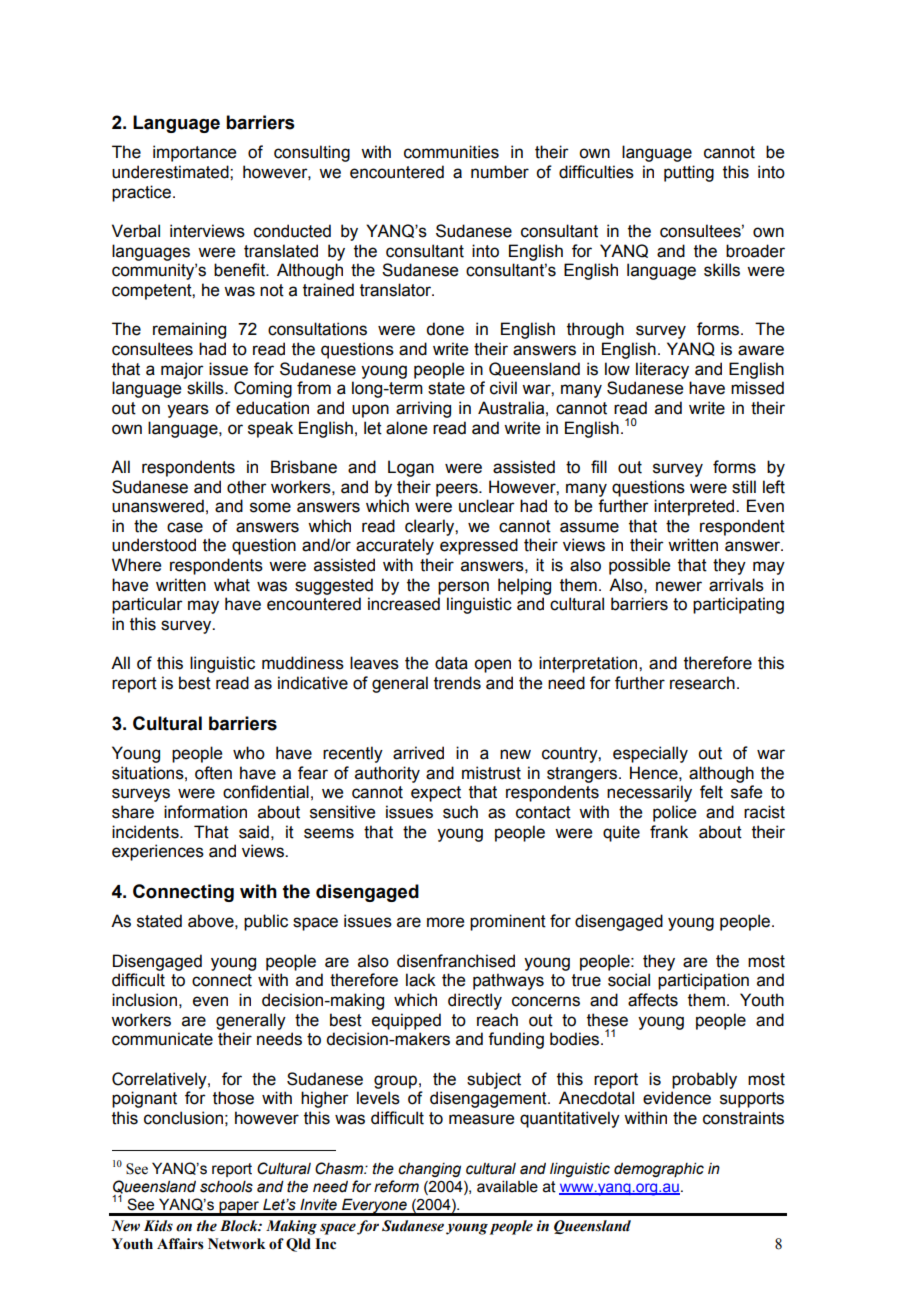  What do you see at coordinates (702, 683) in the screenshot?
I see `research` at bounding box center [702, 683].
